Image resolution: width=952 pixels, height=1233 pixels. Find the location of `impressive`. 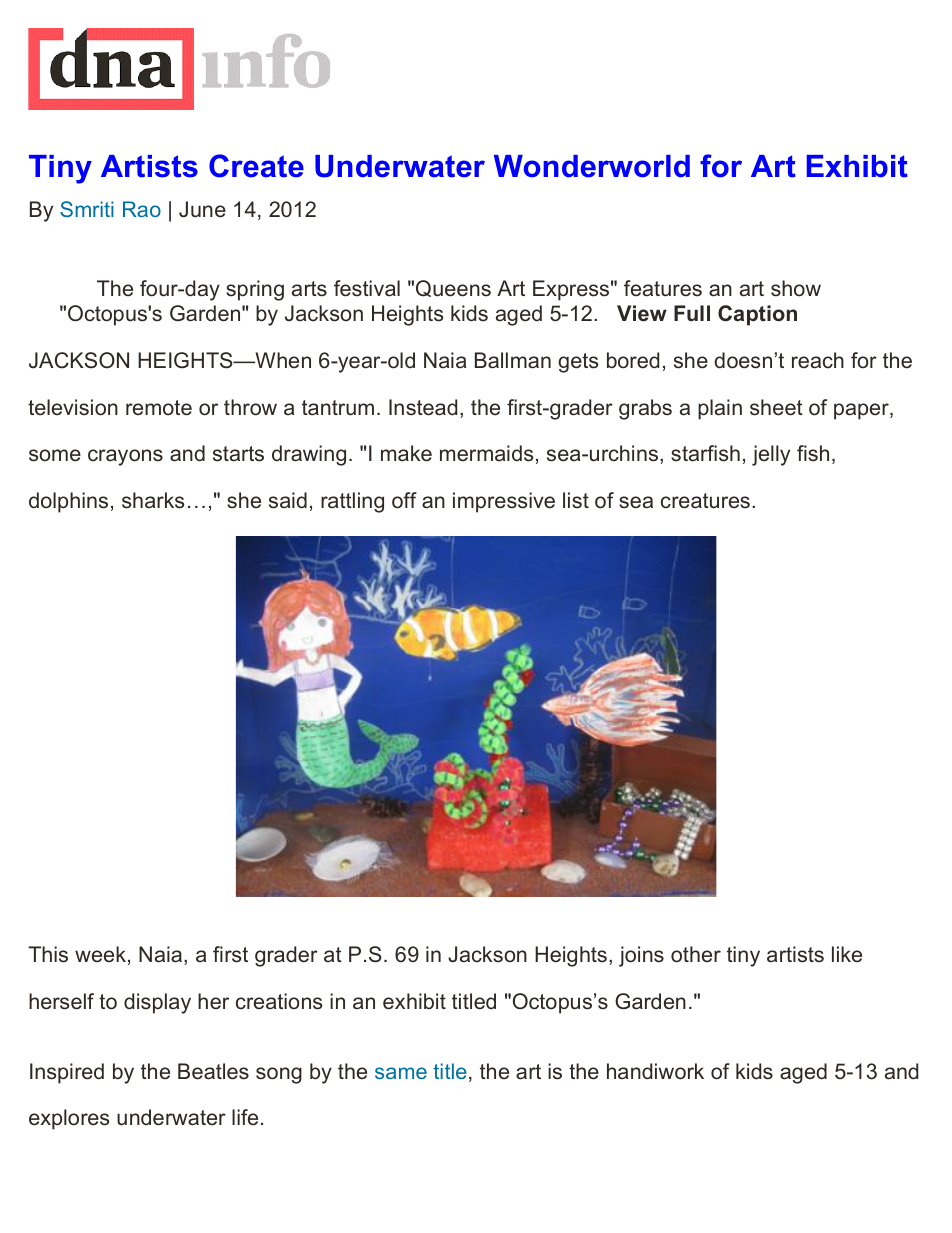

impressive is located at coordinates (504, 502).
